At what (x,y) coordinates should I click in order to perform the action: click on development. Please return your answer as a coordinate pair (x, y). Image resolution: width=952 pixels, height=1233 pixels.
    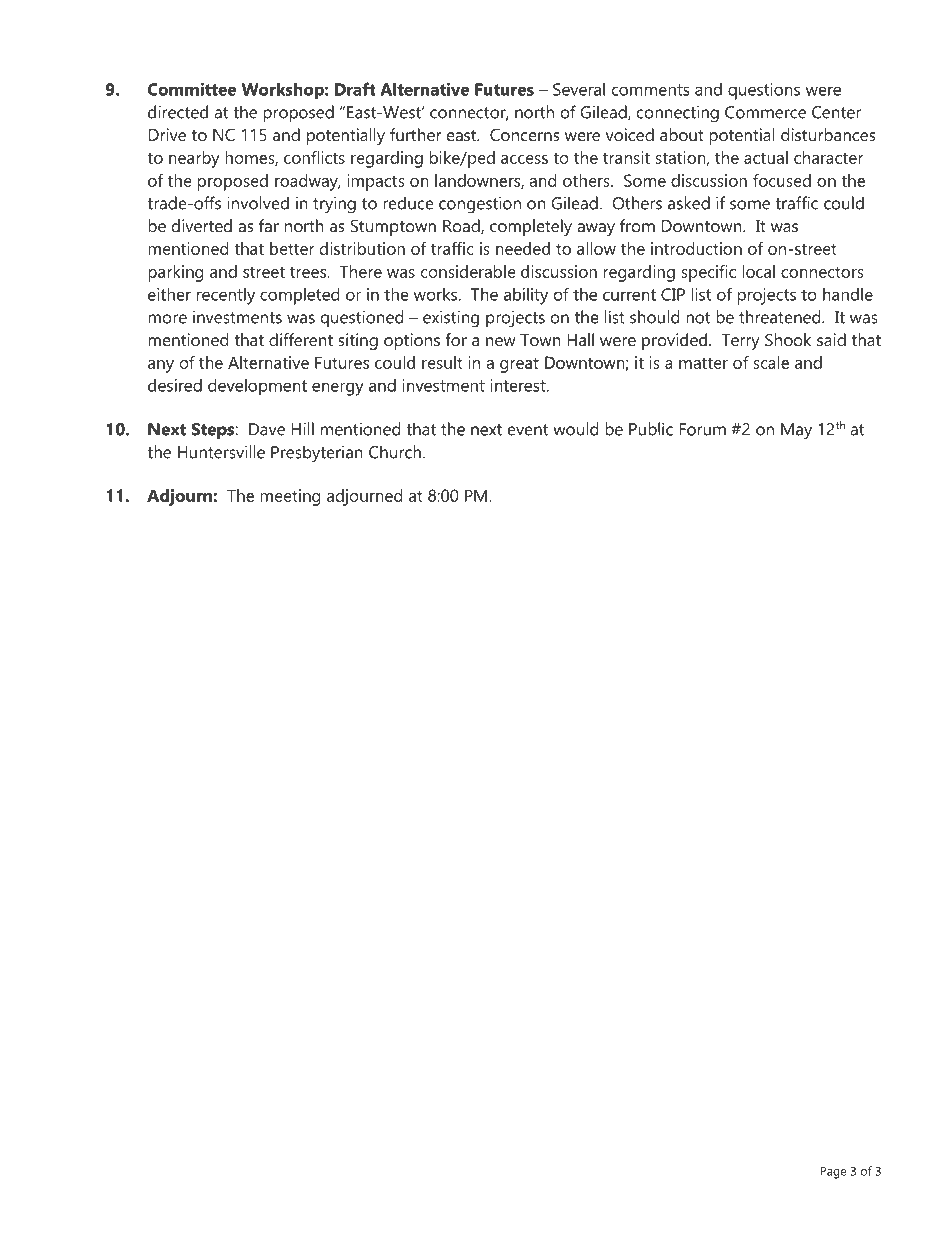
    Looking at the image, I should click on (257, 387).
